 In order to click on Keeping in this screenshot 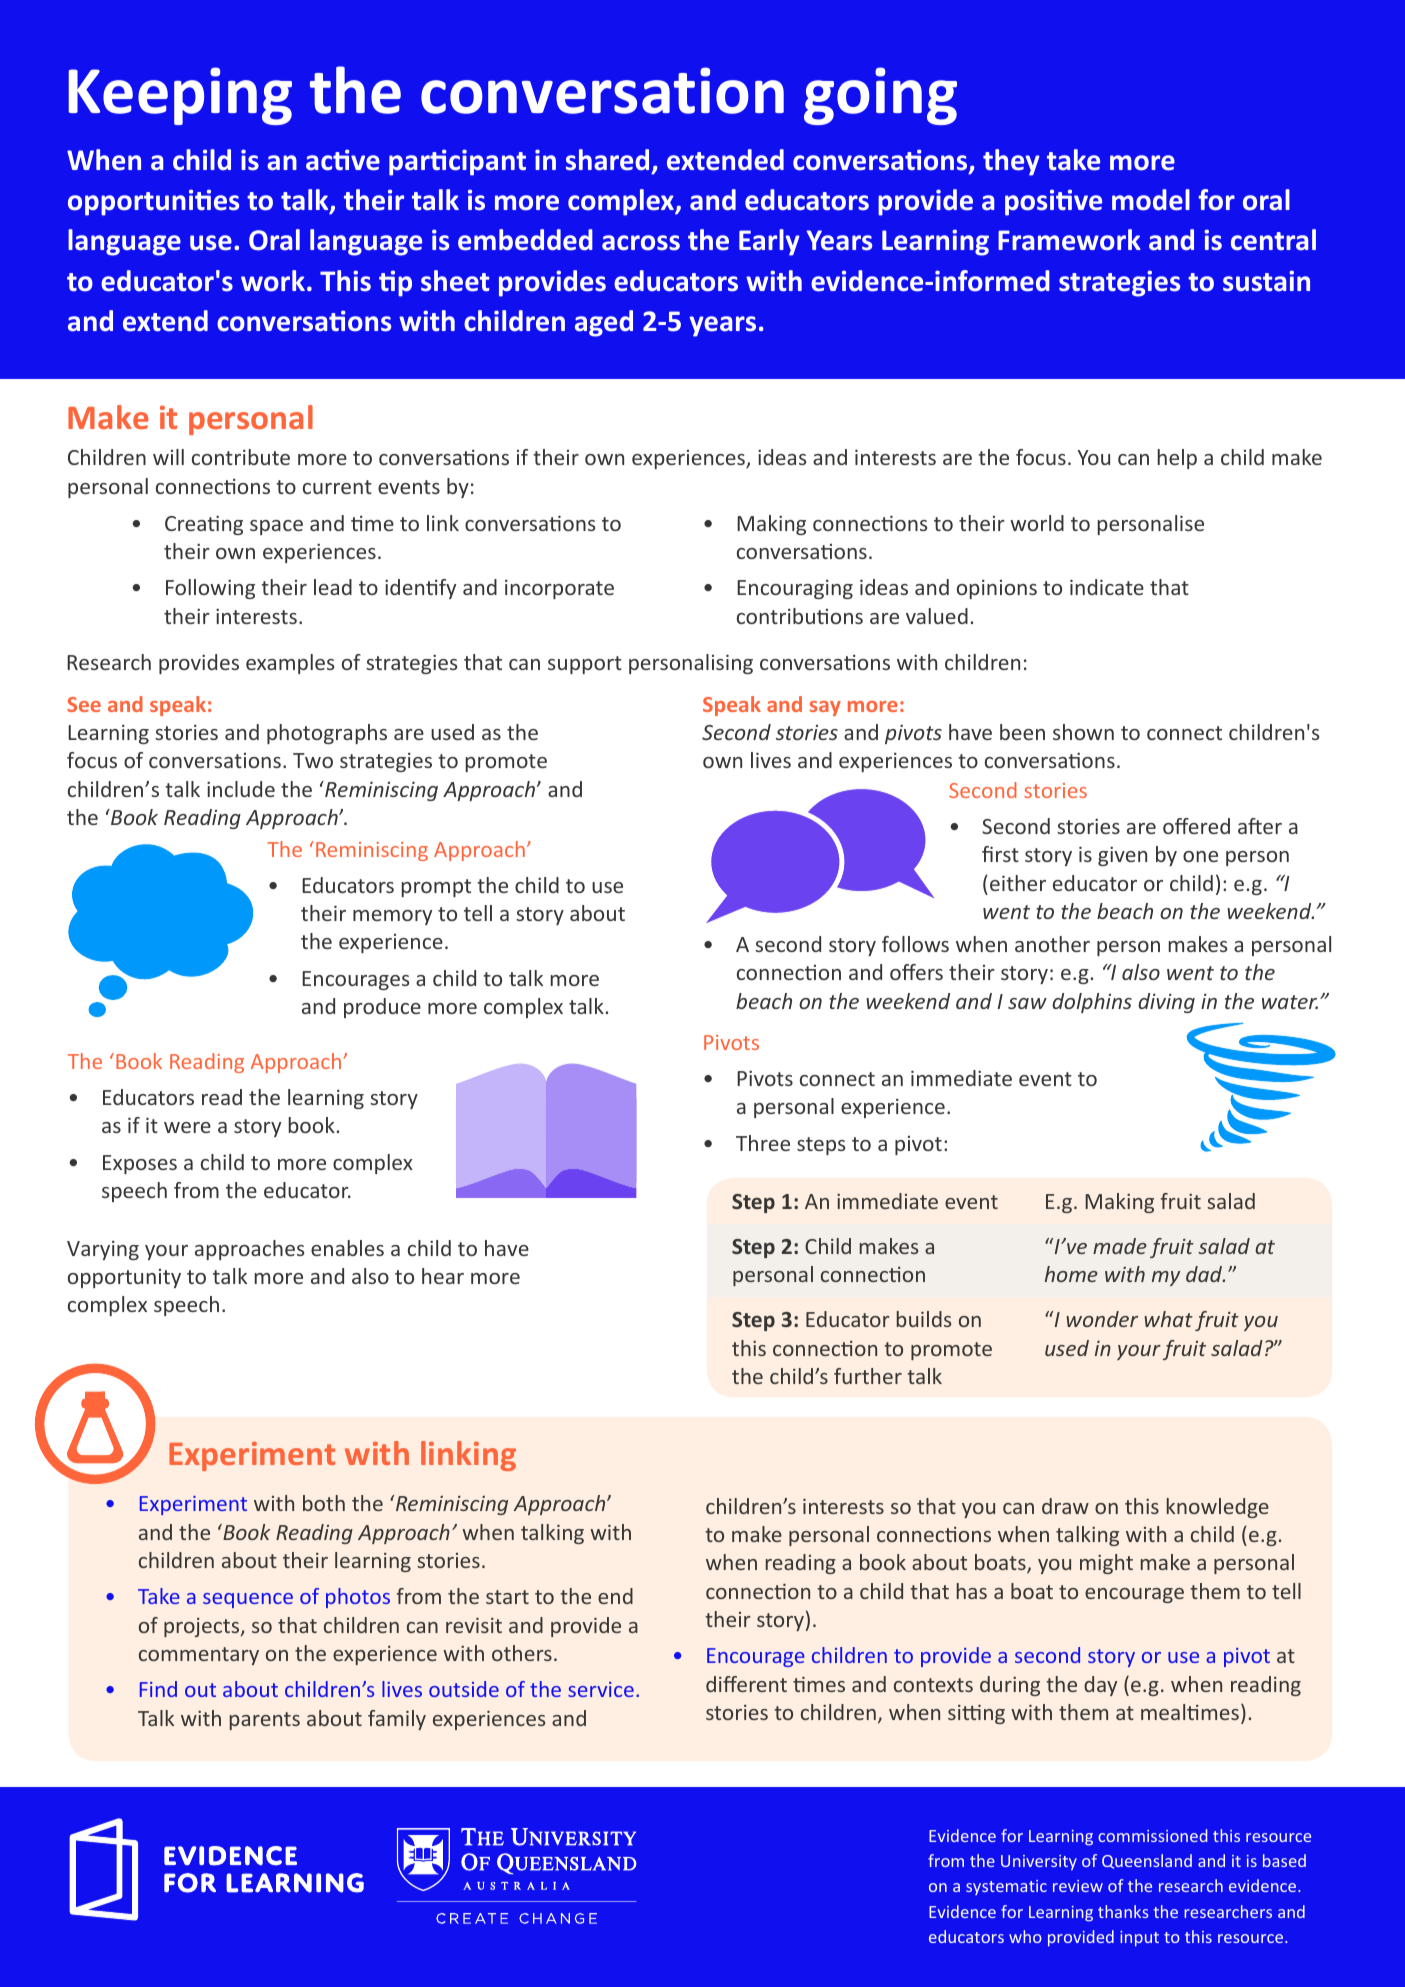, I will do `click(180, 96)`.
